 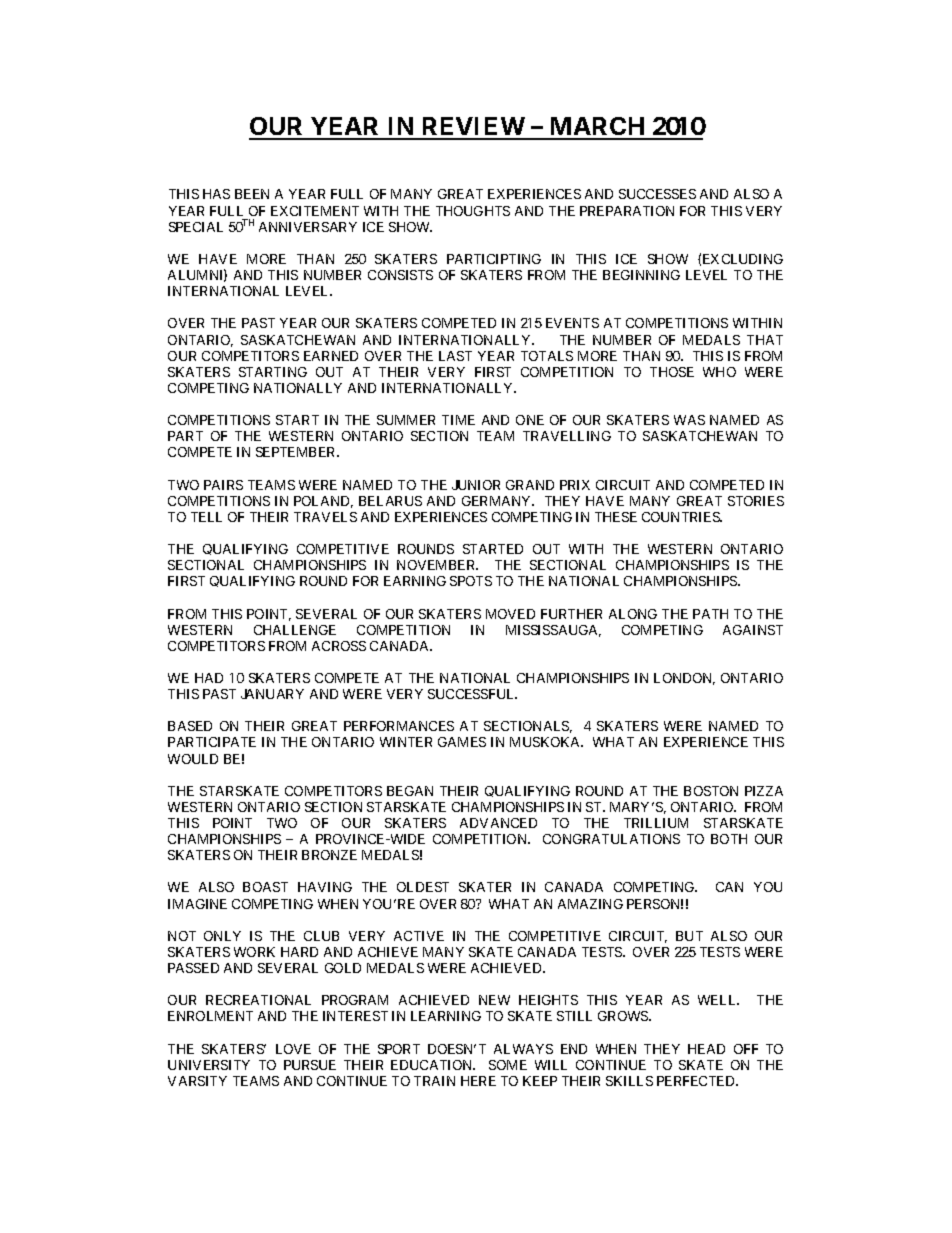 What do you see at coordinates (657, 194) in the screenshot?
I see `SUCCESSES` at bounding box center [657, 194].
